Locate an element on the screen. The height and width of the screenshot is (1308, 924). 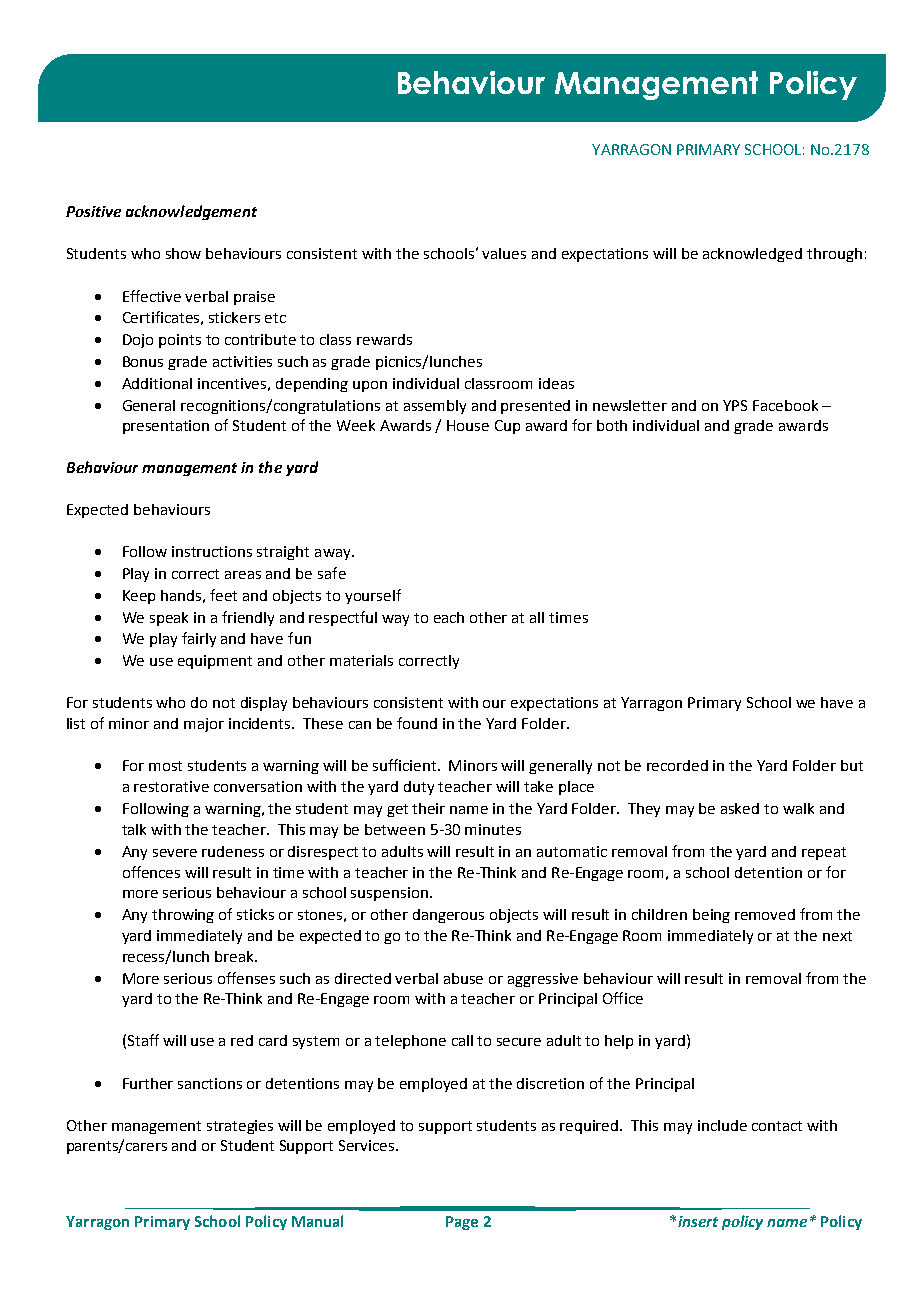
acknowledged is located at coordinates (752, 255).
